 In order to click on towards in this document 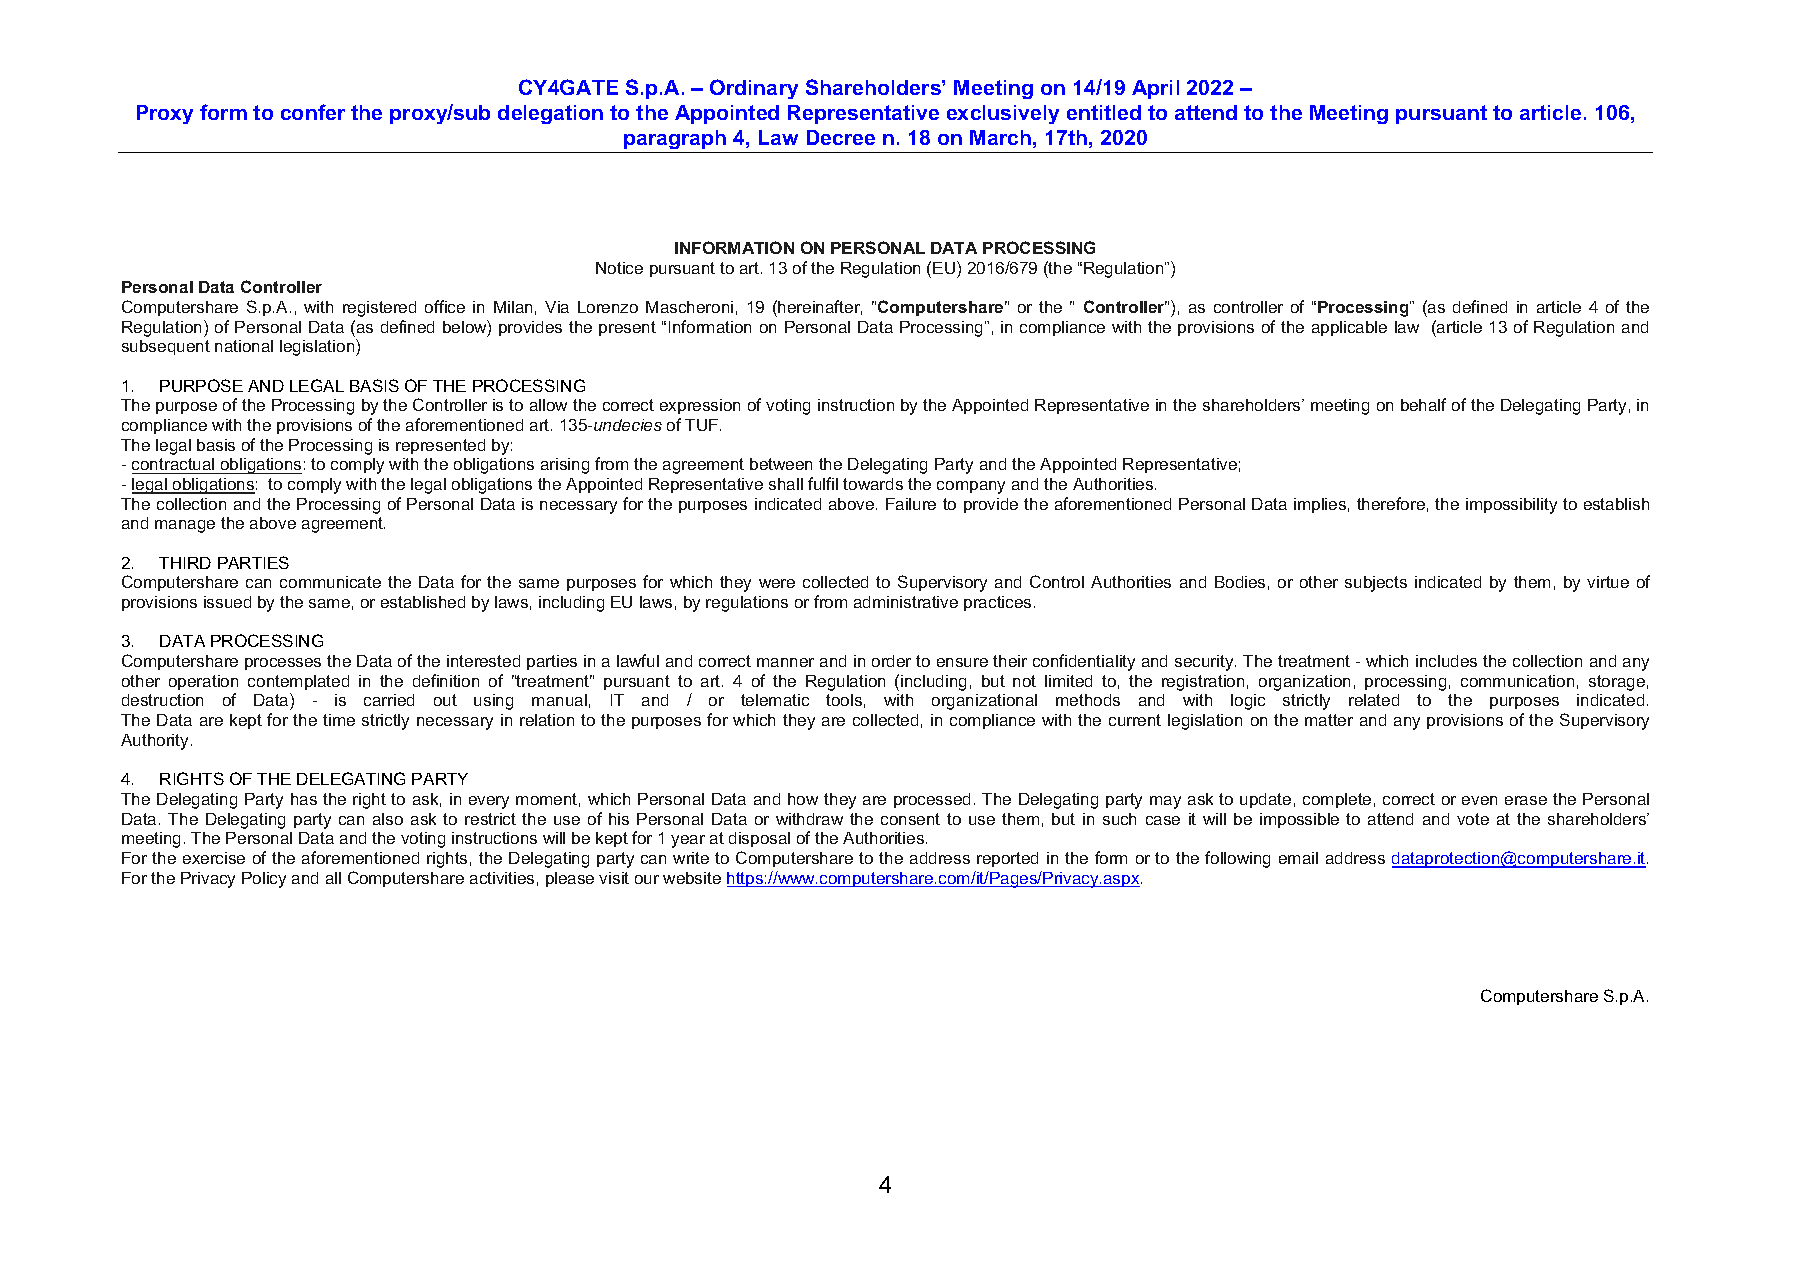, I will do `click(873, 484)`.
